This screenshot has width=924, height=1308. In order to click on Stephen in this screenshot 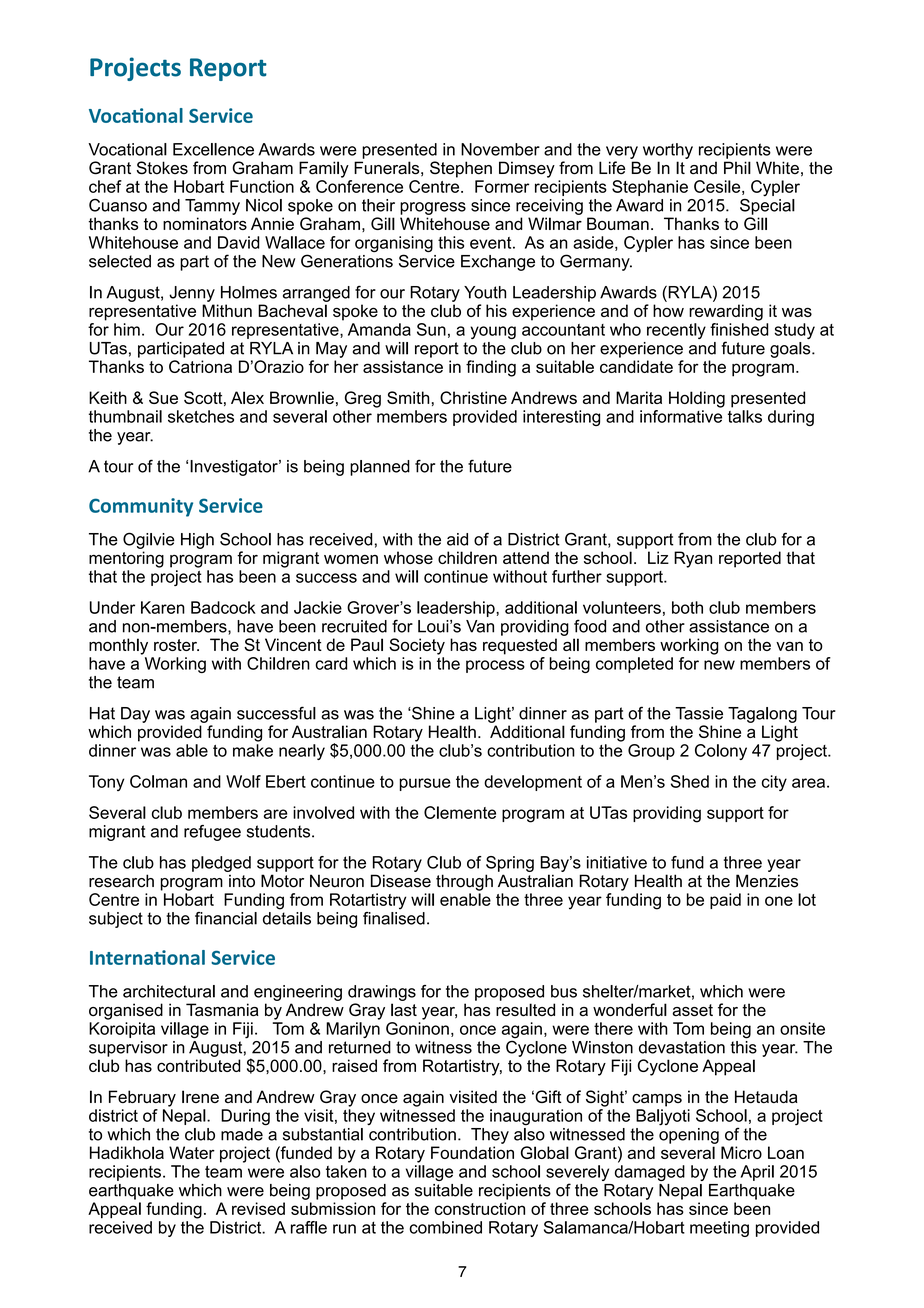, I will do `click(461, 169)`.
